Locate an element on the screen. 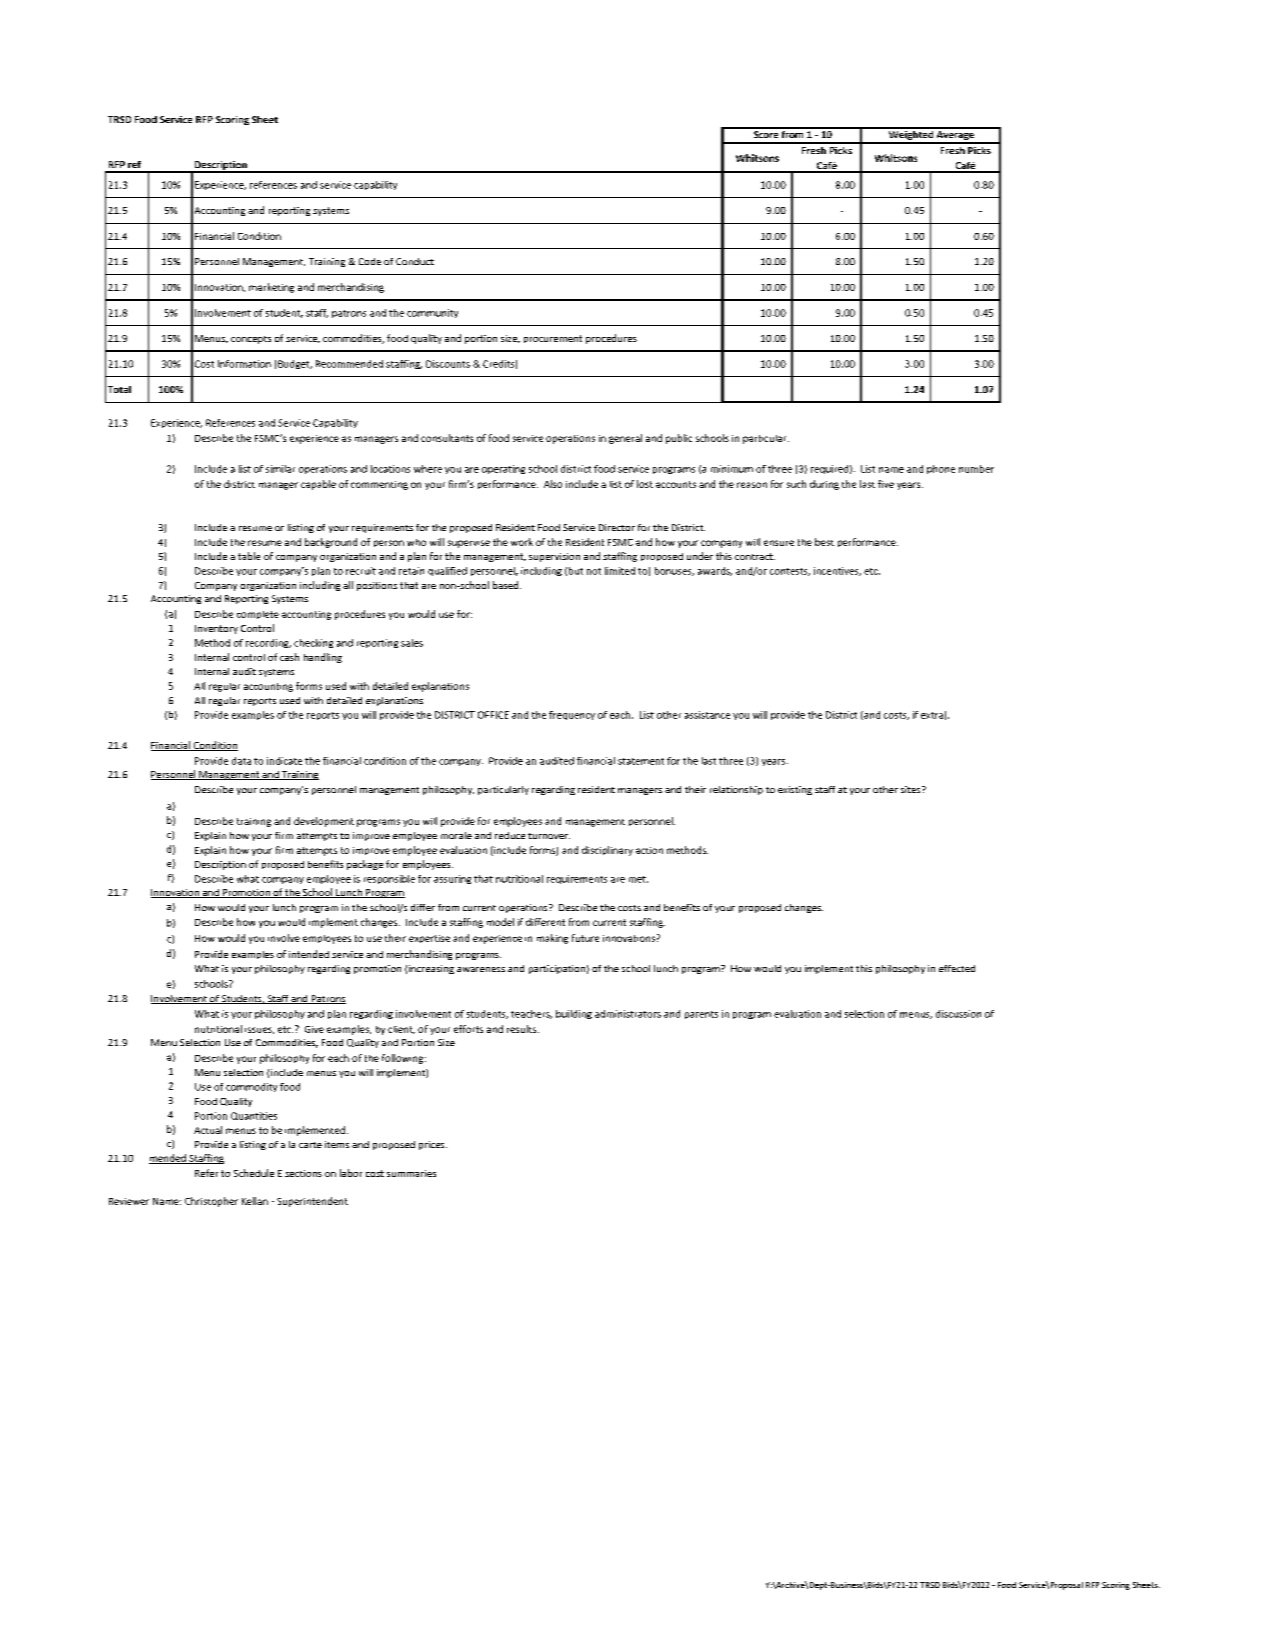  discussion is located at coordinates (958, 1014).
